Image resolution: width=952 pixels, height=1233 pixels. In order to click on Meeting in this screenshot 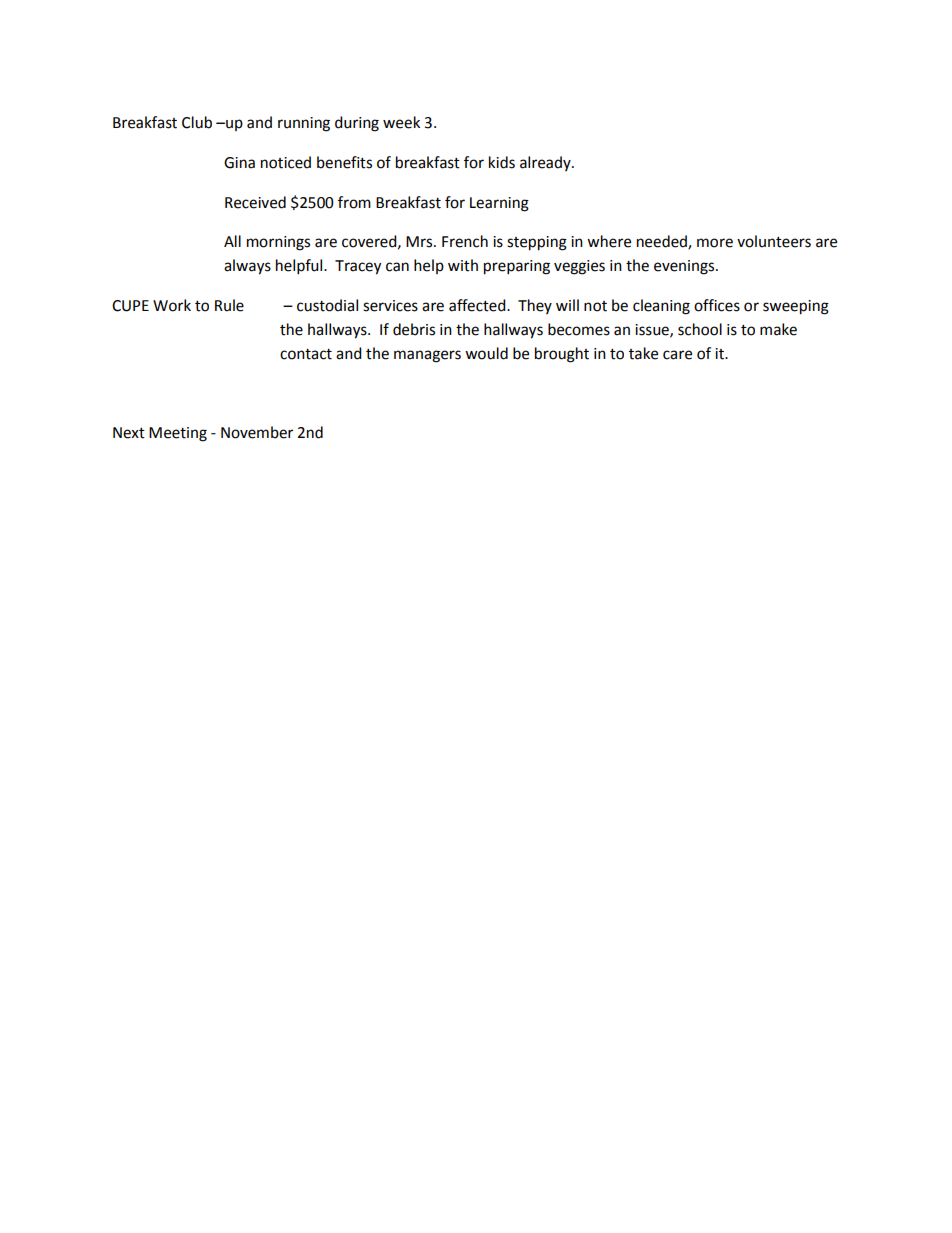, I will do `click(178, 434)`.
